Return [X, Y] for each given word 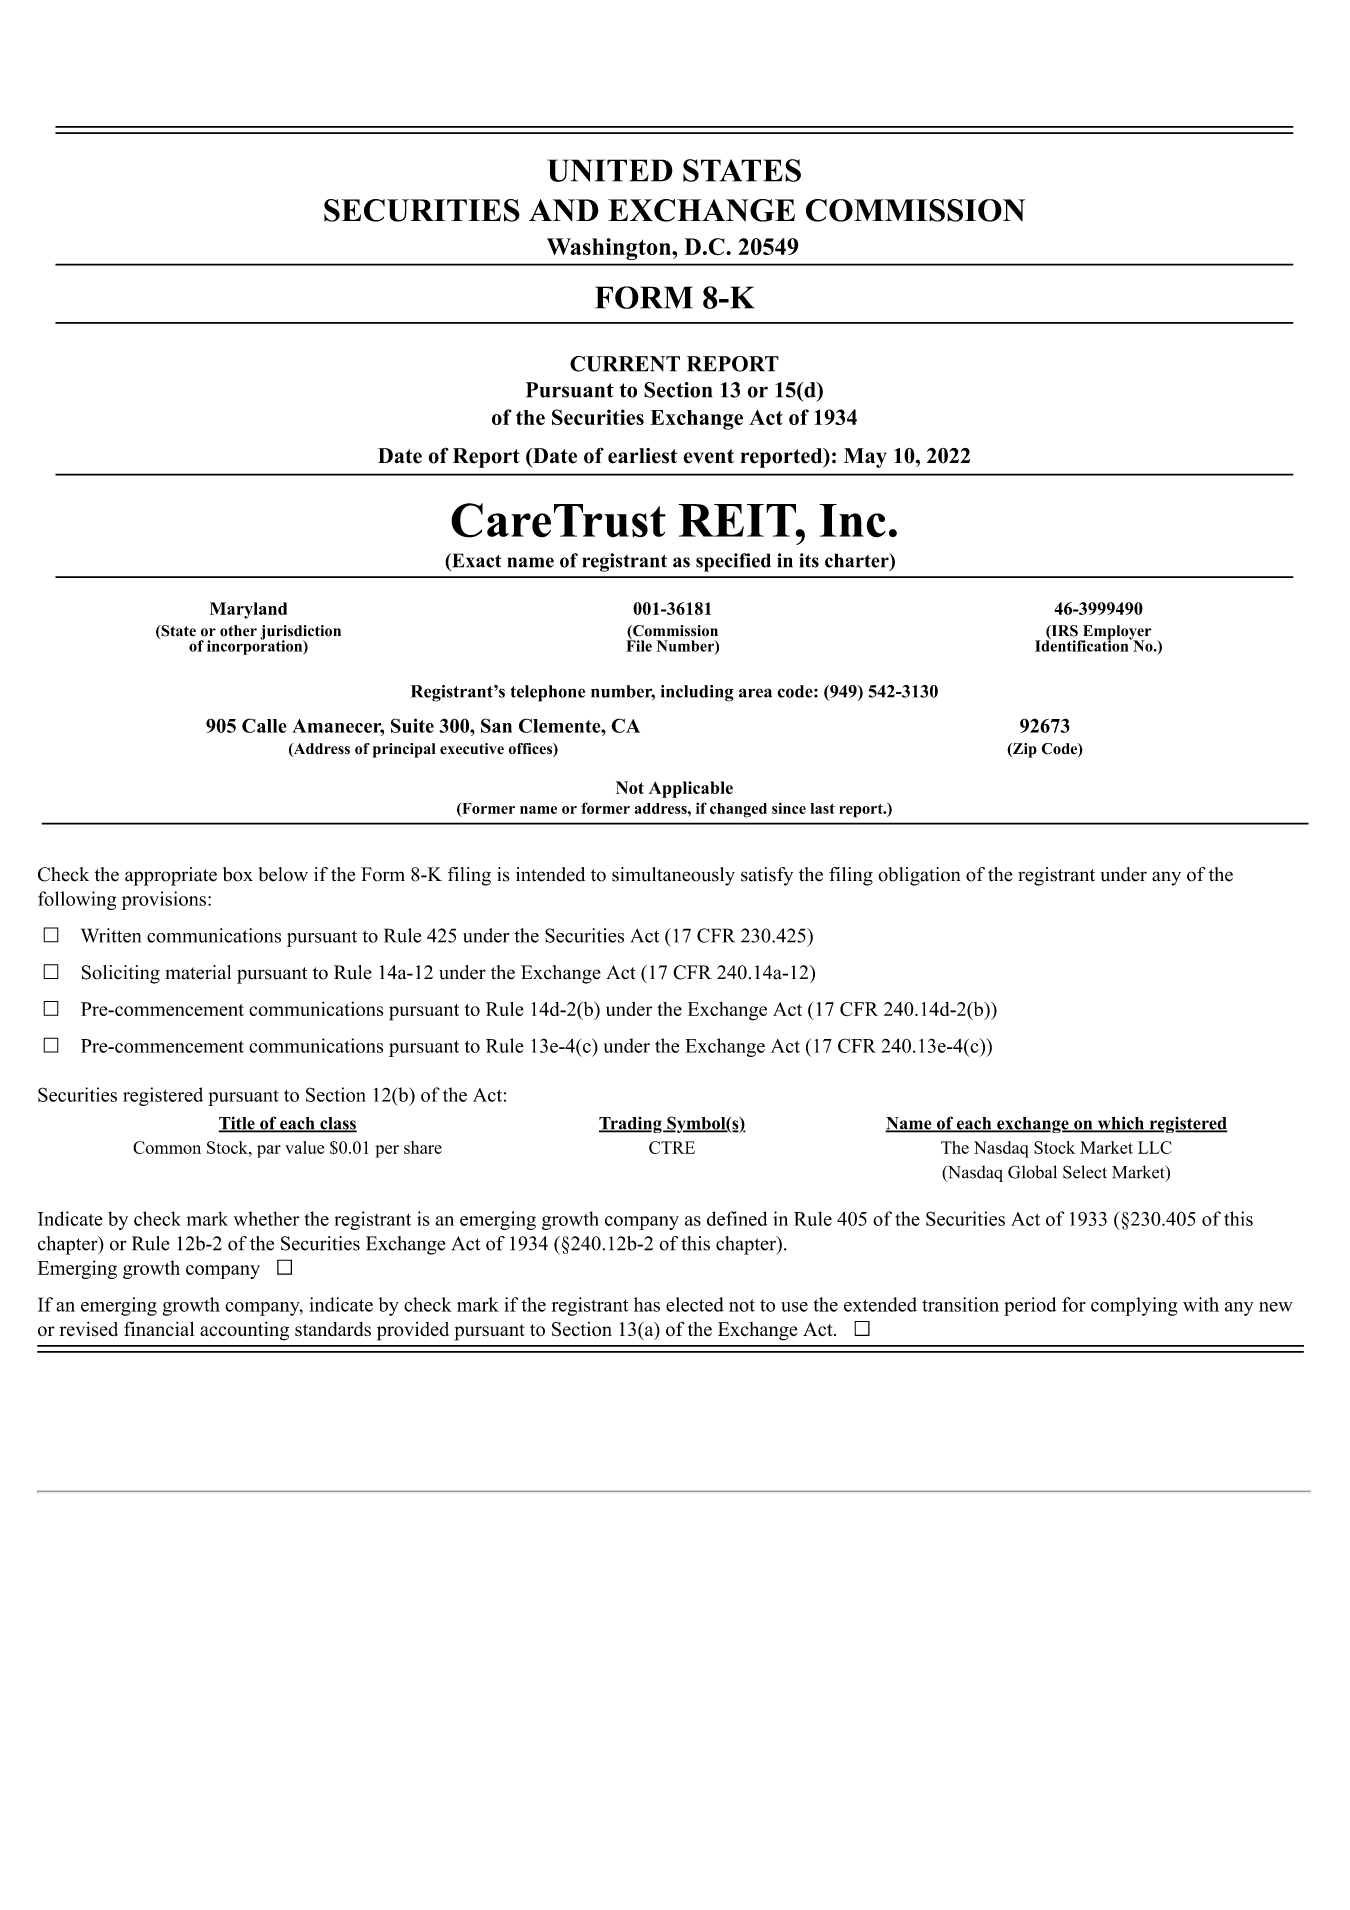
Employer [1116, 633]
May [865, 458]
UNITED [610, 170]
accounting [244, 1331]
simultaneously [673, 876]
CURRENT [625, 364]
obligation [919, 876]
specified [733, 562]
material [198, 972]
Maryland [248, 610]
